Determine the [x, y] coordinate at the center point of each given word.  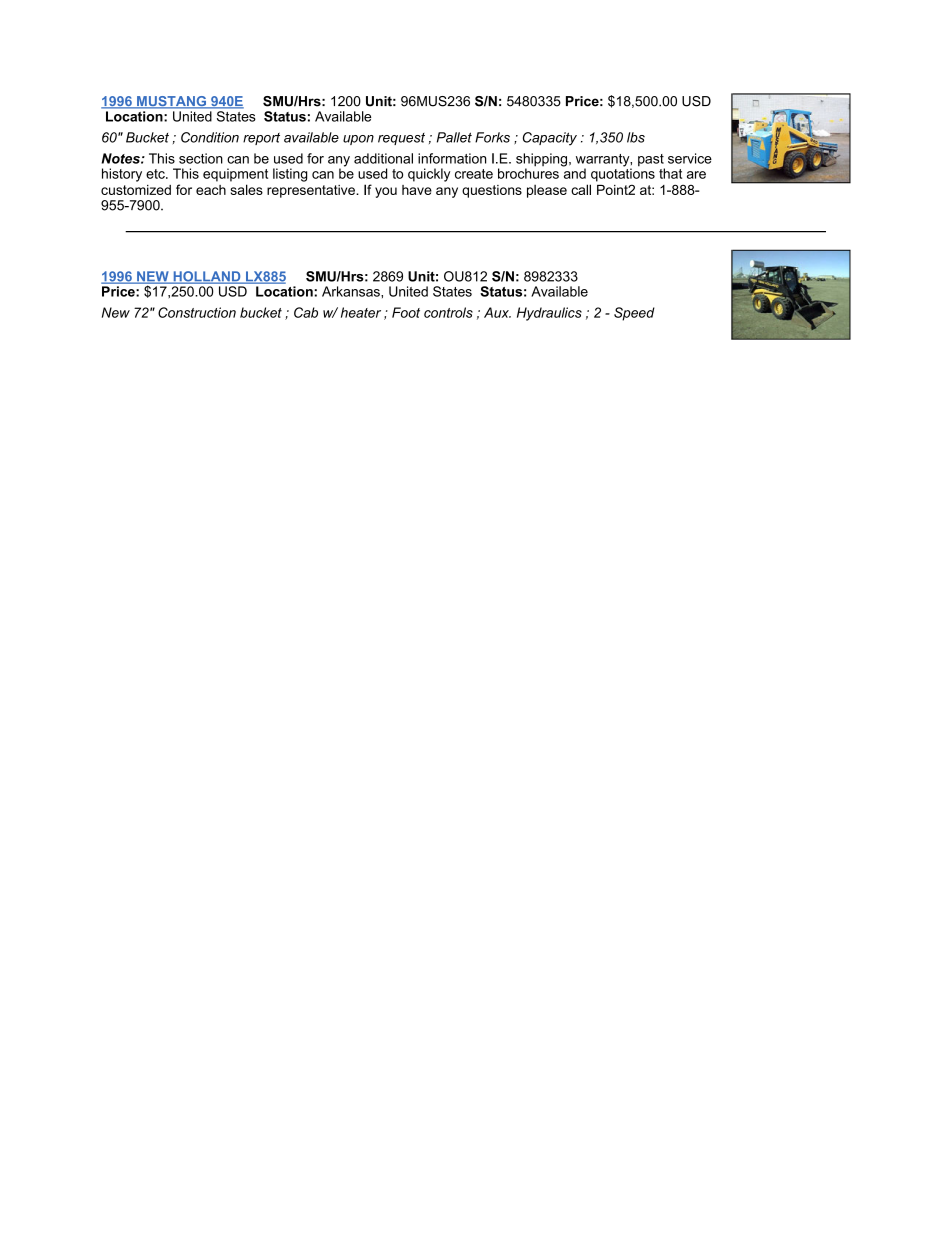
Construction [197, 312]
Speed [634, 314]
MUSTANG [172, 102]
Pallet [454, 137]
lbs [636, 137]
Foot [406, 312]
